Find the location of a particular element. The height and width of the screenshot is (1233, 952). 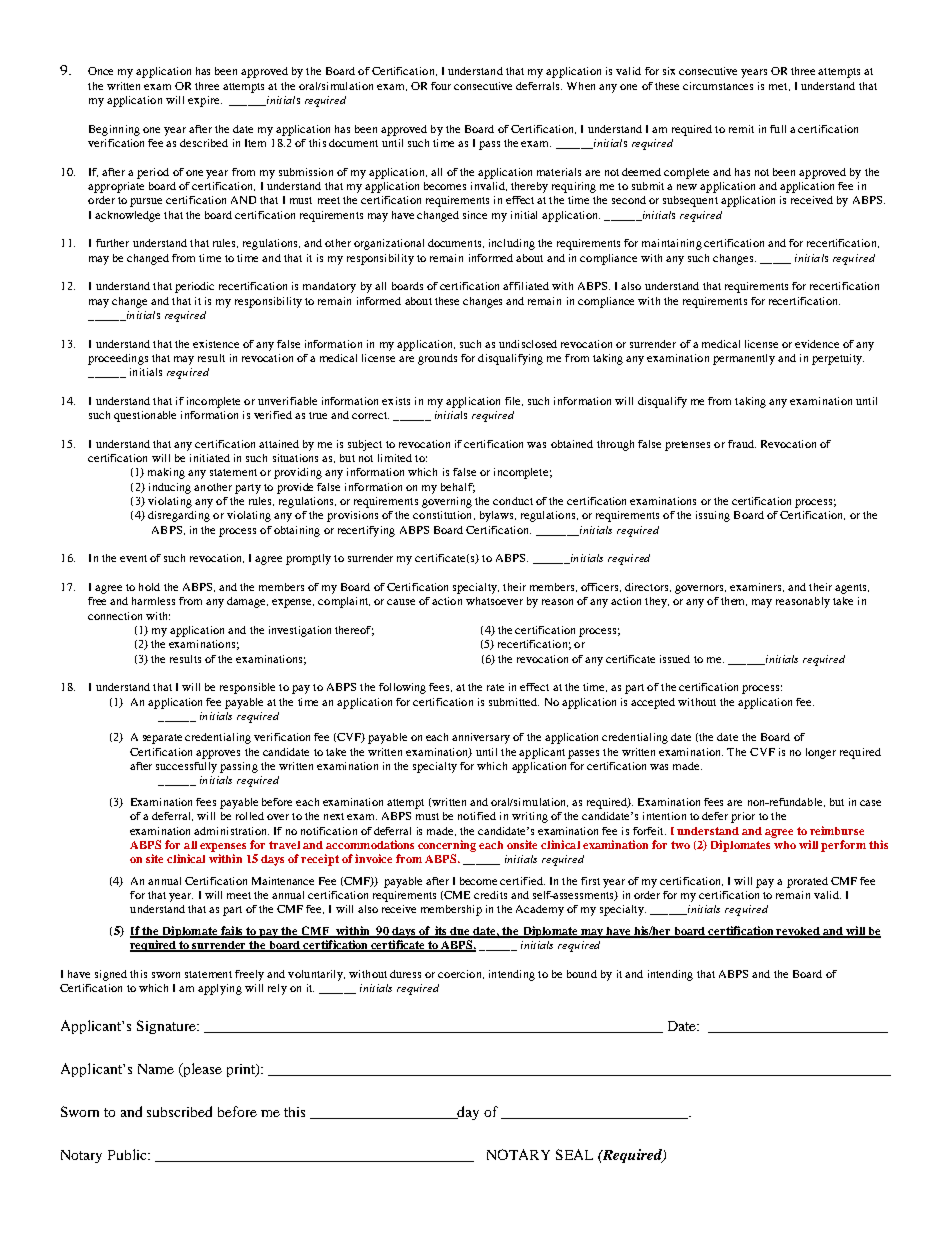

undisclosed is located at coordinates (528, 344).
